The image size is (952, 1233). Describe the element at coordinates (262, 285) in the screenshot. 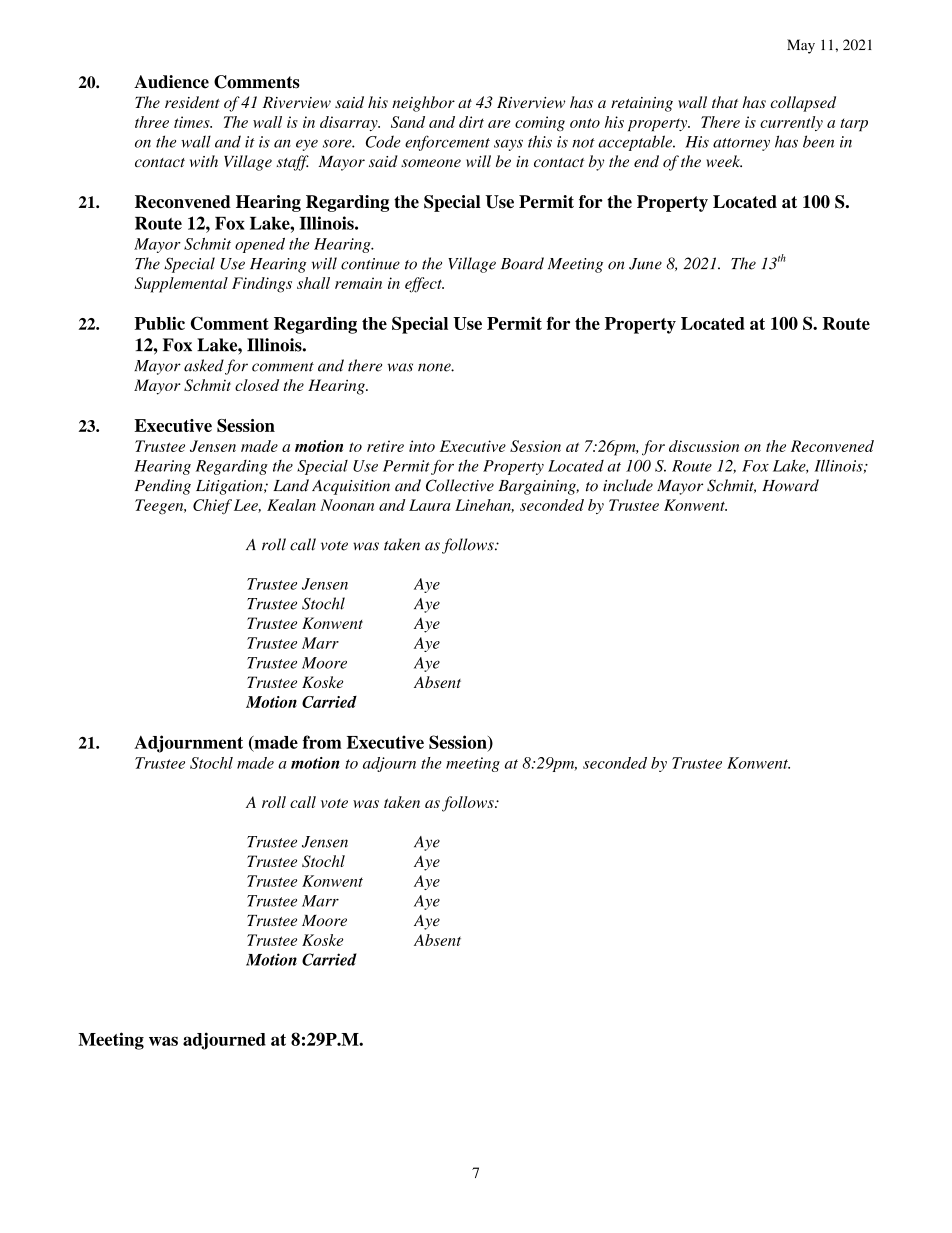

I see `Findings` at that location.
